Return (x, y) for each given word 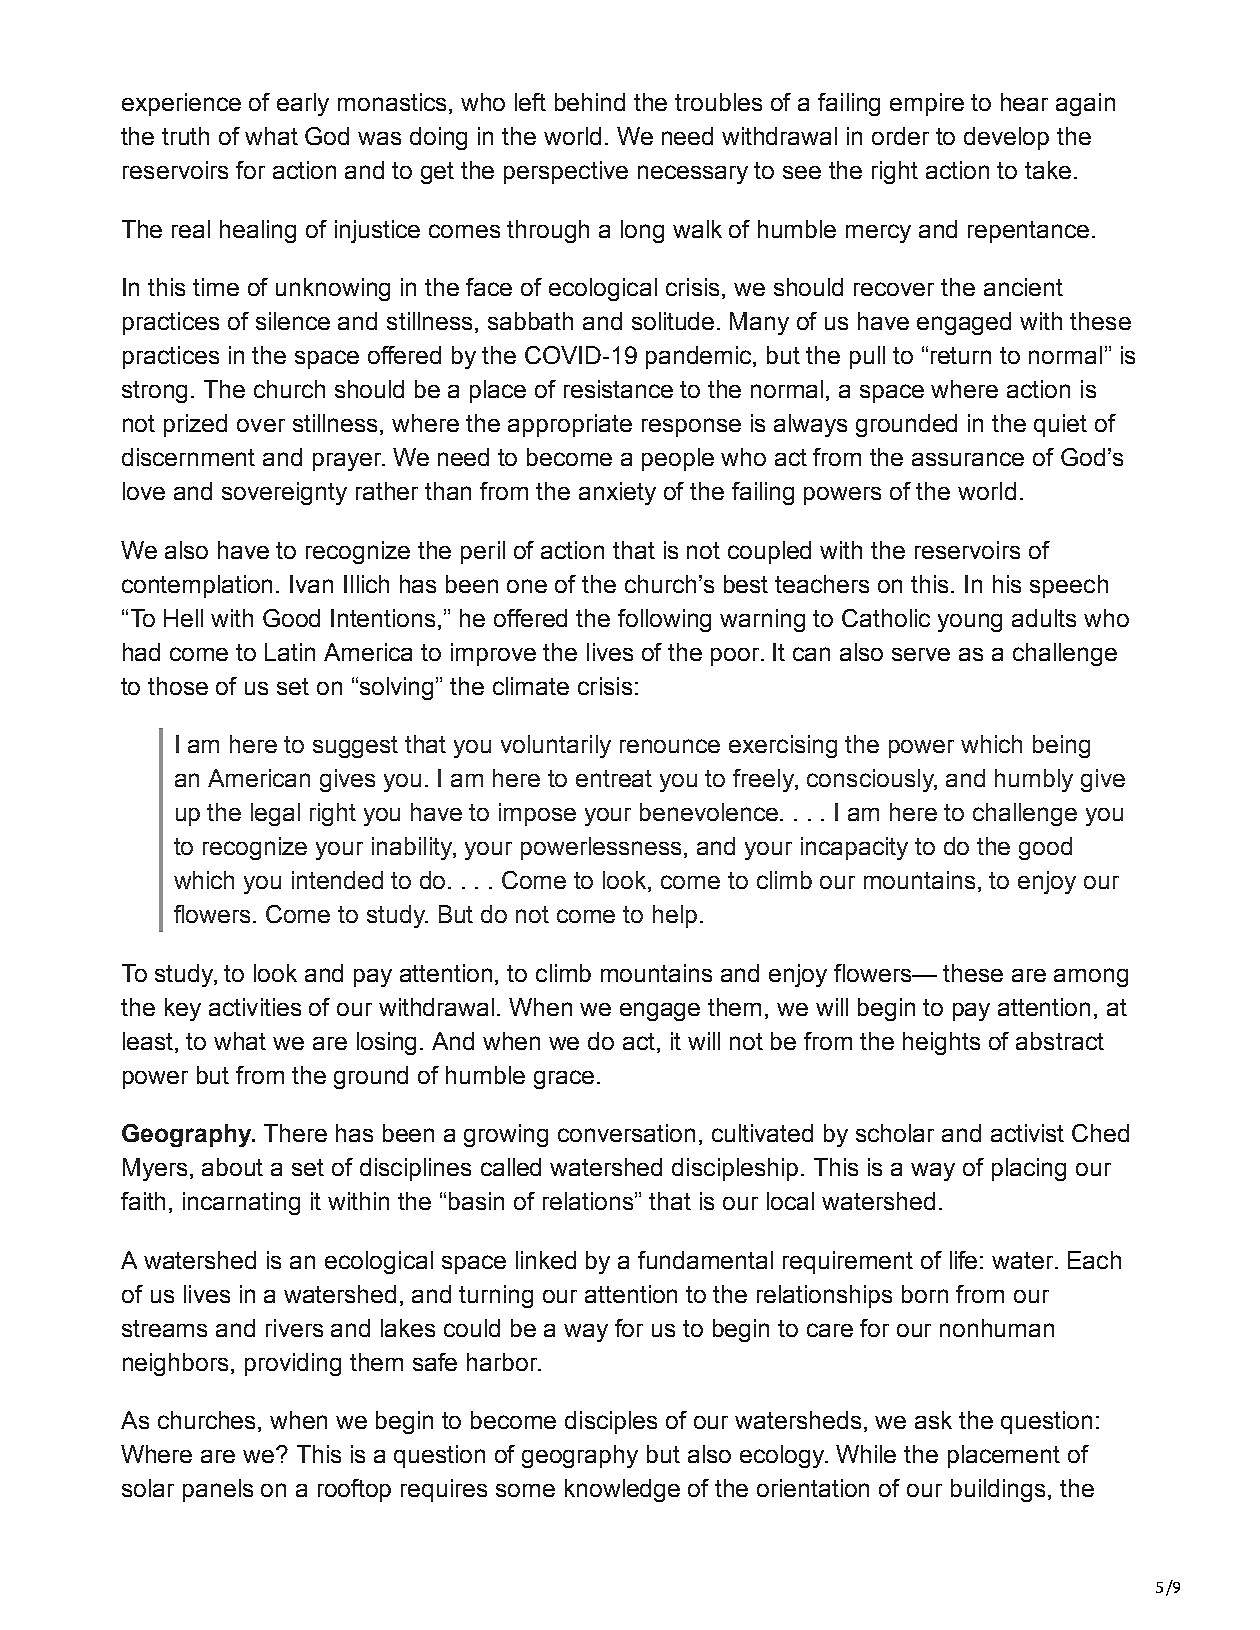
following (664, 620)
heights (941, 1043)
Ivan (311, 584)
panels (218, 1490)
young (970, 622)
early (303, 104)
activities (255, 1007)
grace (564, 1079)
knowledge (622, 1490)
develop (1006, 138)
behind (590, 102)
